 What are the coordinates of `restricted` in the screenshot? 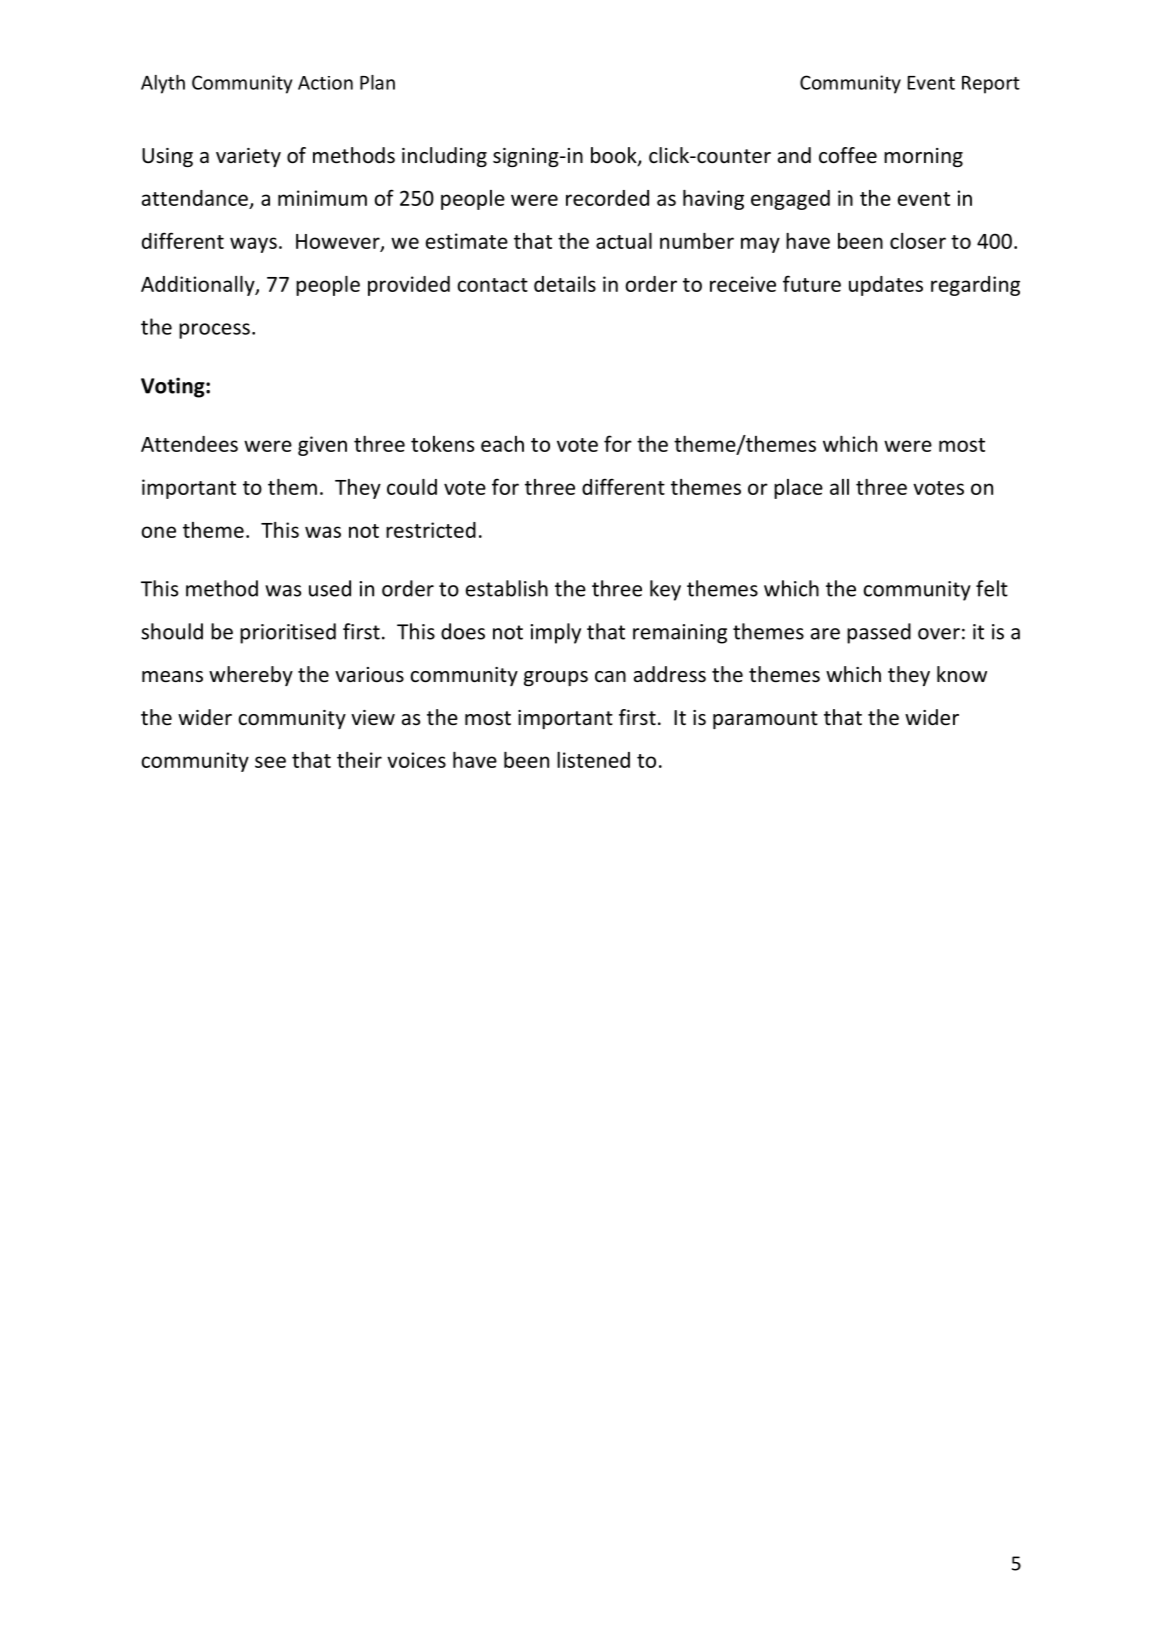 It's located at (431, 530).
